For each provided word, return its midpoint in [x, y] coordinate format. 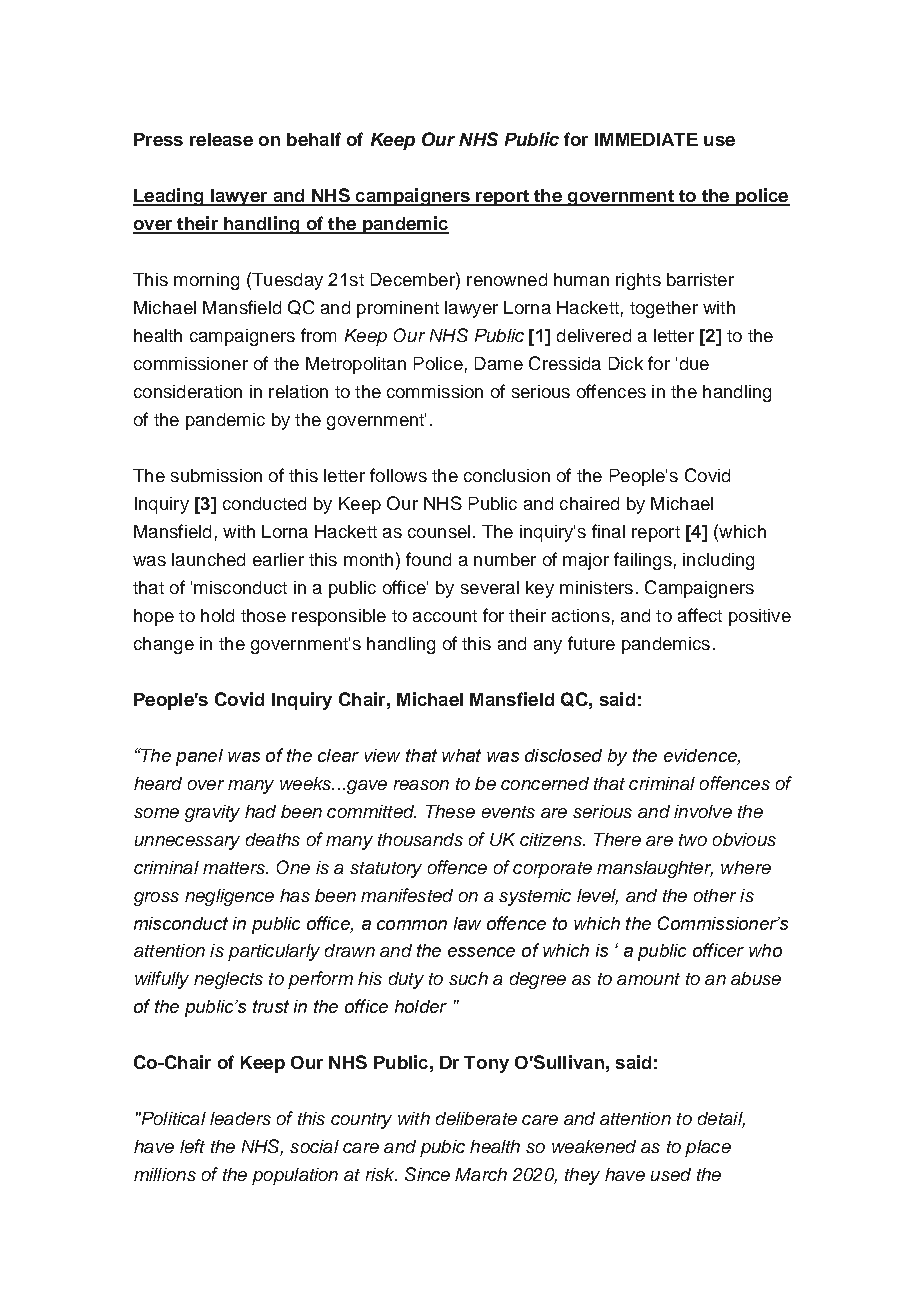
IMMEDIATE [646, 139]
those [263, 615]
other [715, 895]
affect [700, 615]
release [221, 139]
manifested [407, 895]
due [694, 363]
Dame [499, 363]
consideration [188, 391]
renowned [507, 279]
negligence [229, 897]
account [445, 616]
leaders [240, 1118]
